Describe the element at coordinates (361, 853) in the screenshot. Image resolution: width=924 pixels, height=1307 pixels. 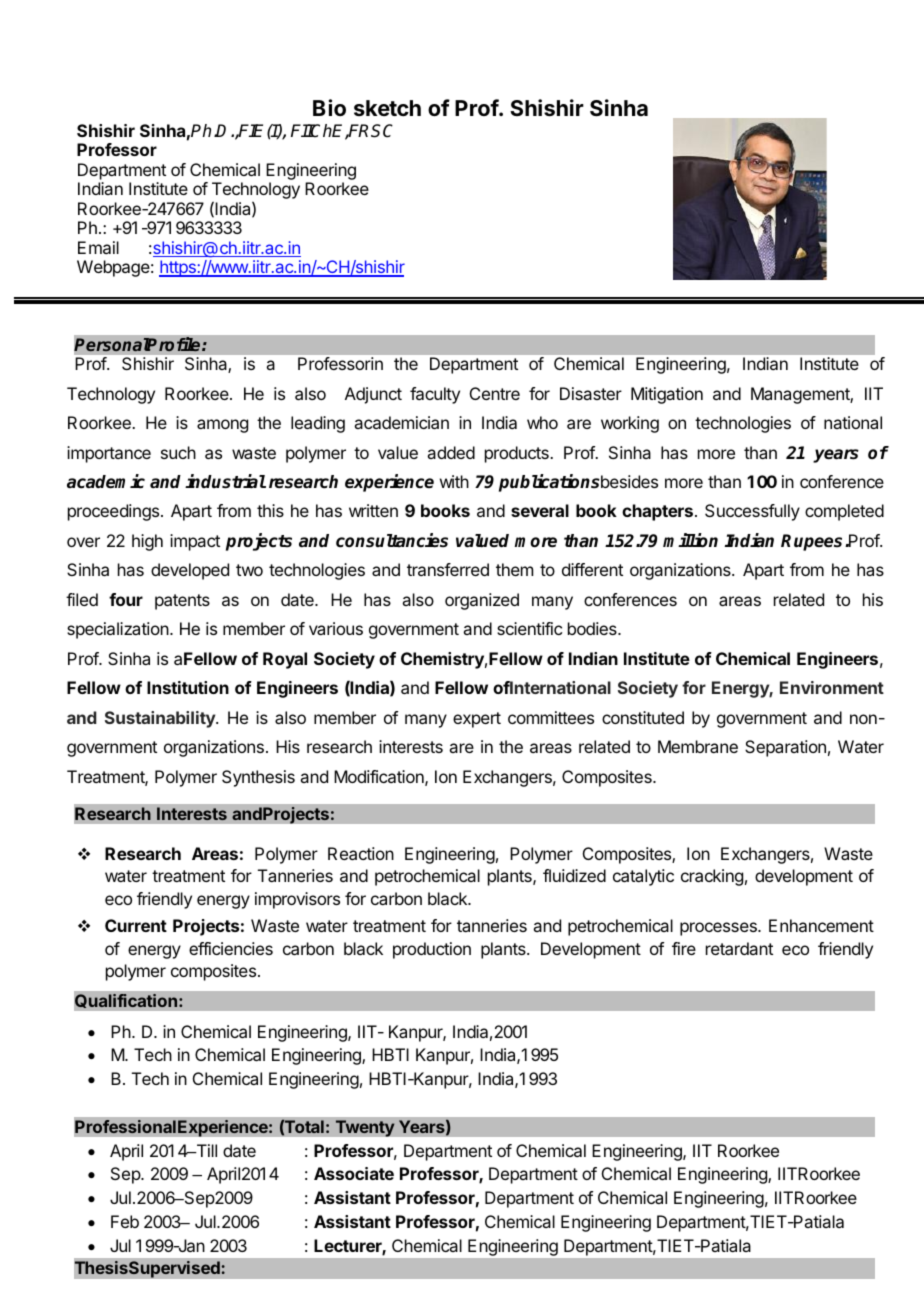
I see `Reaction` at that location.
